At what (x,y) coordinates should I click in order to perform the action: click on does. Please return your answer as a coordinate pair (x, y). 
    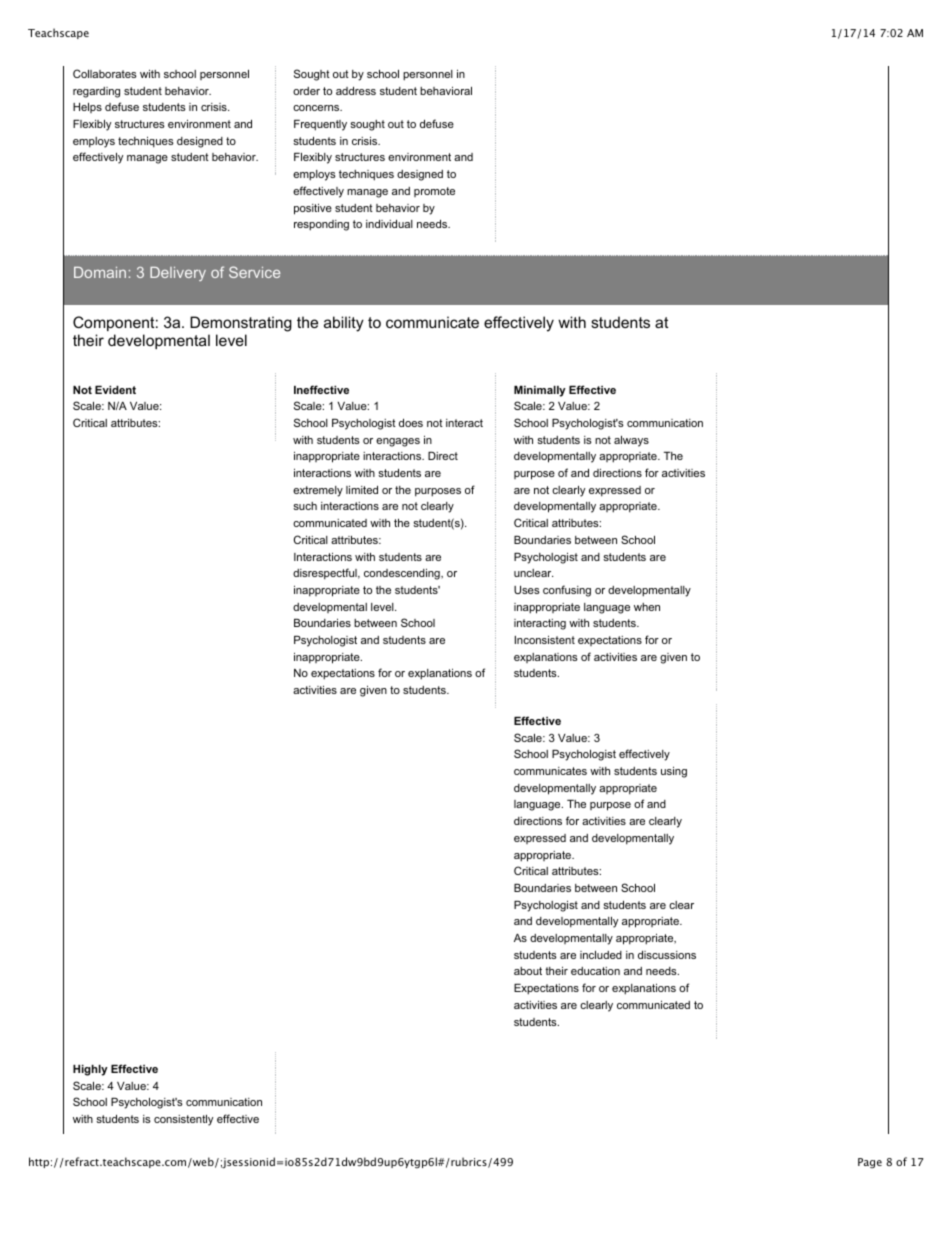
    Looking at the image, I should click on (411, 423).
